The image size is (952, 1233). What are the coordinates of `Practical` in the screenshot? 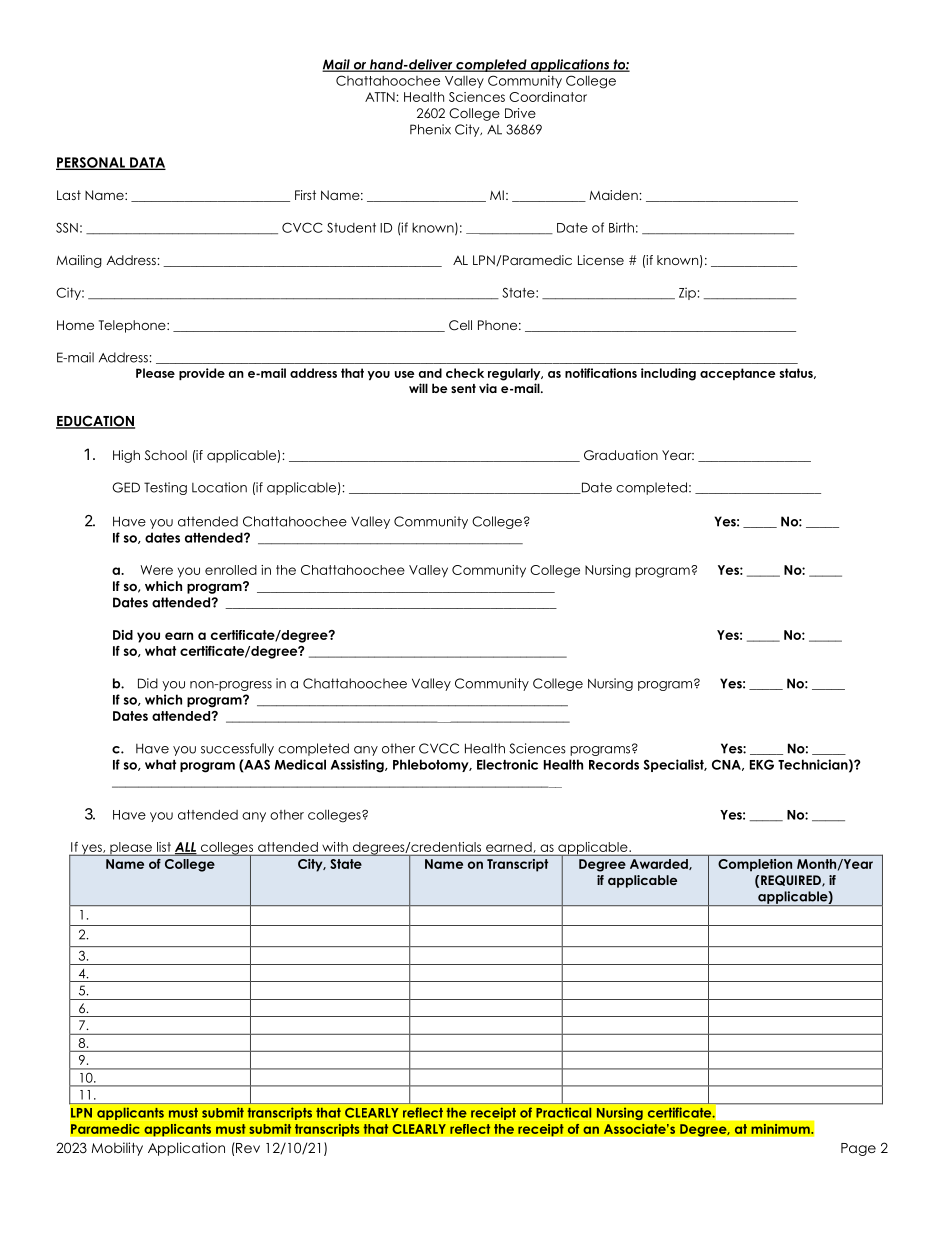 It's located at (563, 1112).
